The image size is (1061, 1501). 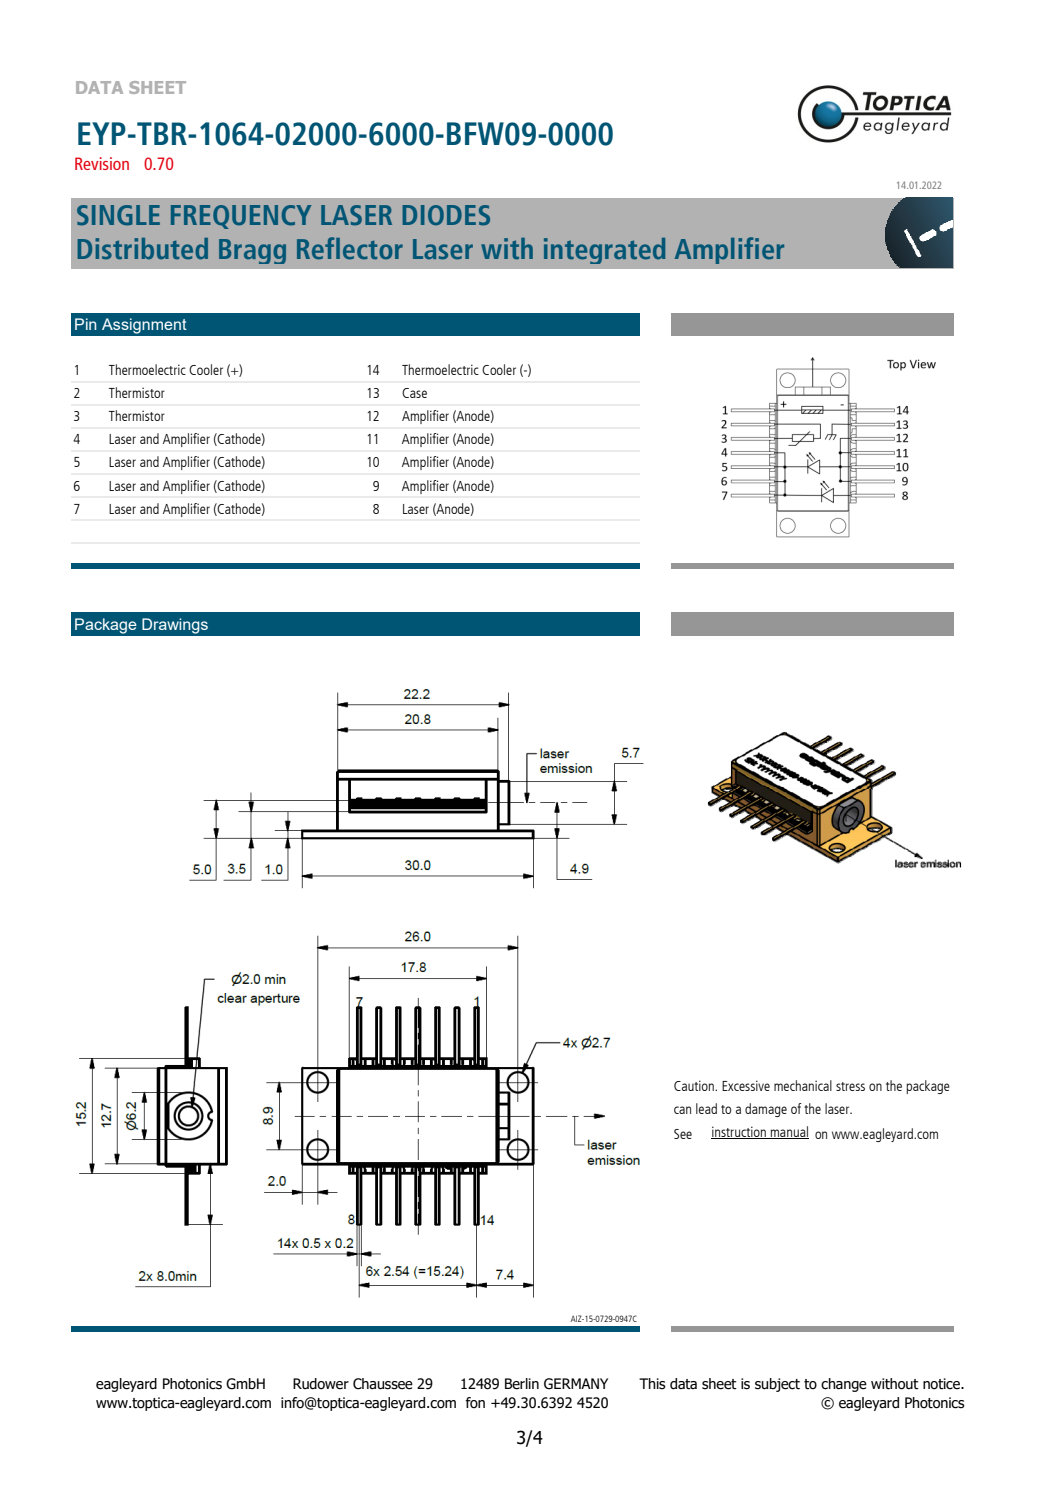 I want to click on integrated, so click(x=604, y=251).
